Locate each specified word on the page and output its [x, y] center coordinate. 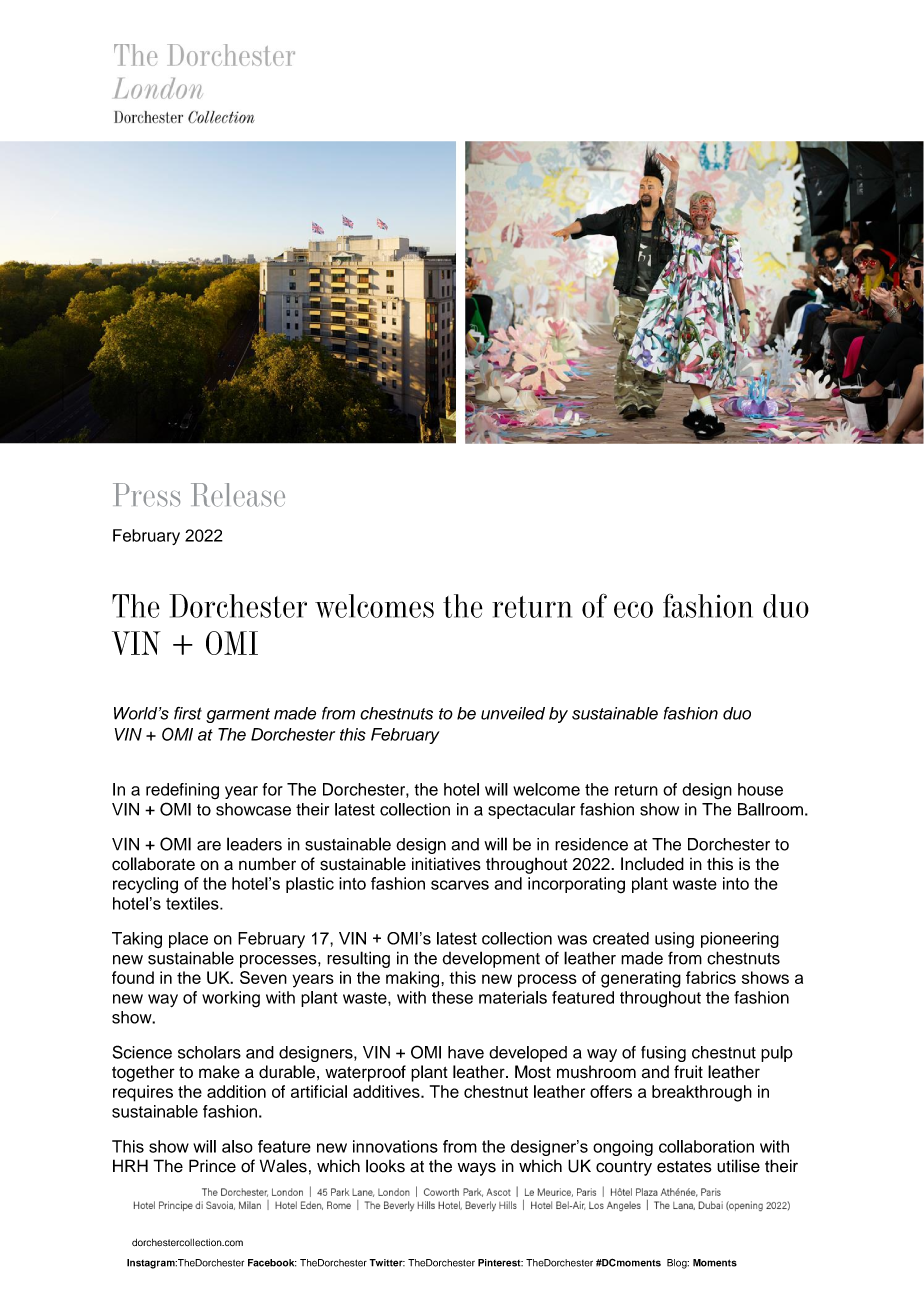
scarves [460, 885]
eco [633, 609]
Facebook [272, 1263]
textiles [193, 903]
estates [684, 1167]
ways [477, 1169]
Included [652, 864]
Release [238, 495]
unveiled [513, 713]
